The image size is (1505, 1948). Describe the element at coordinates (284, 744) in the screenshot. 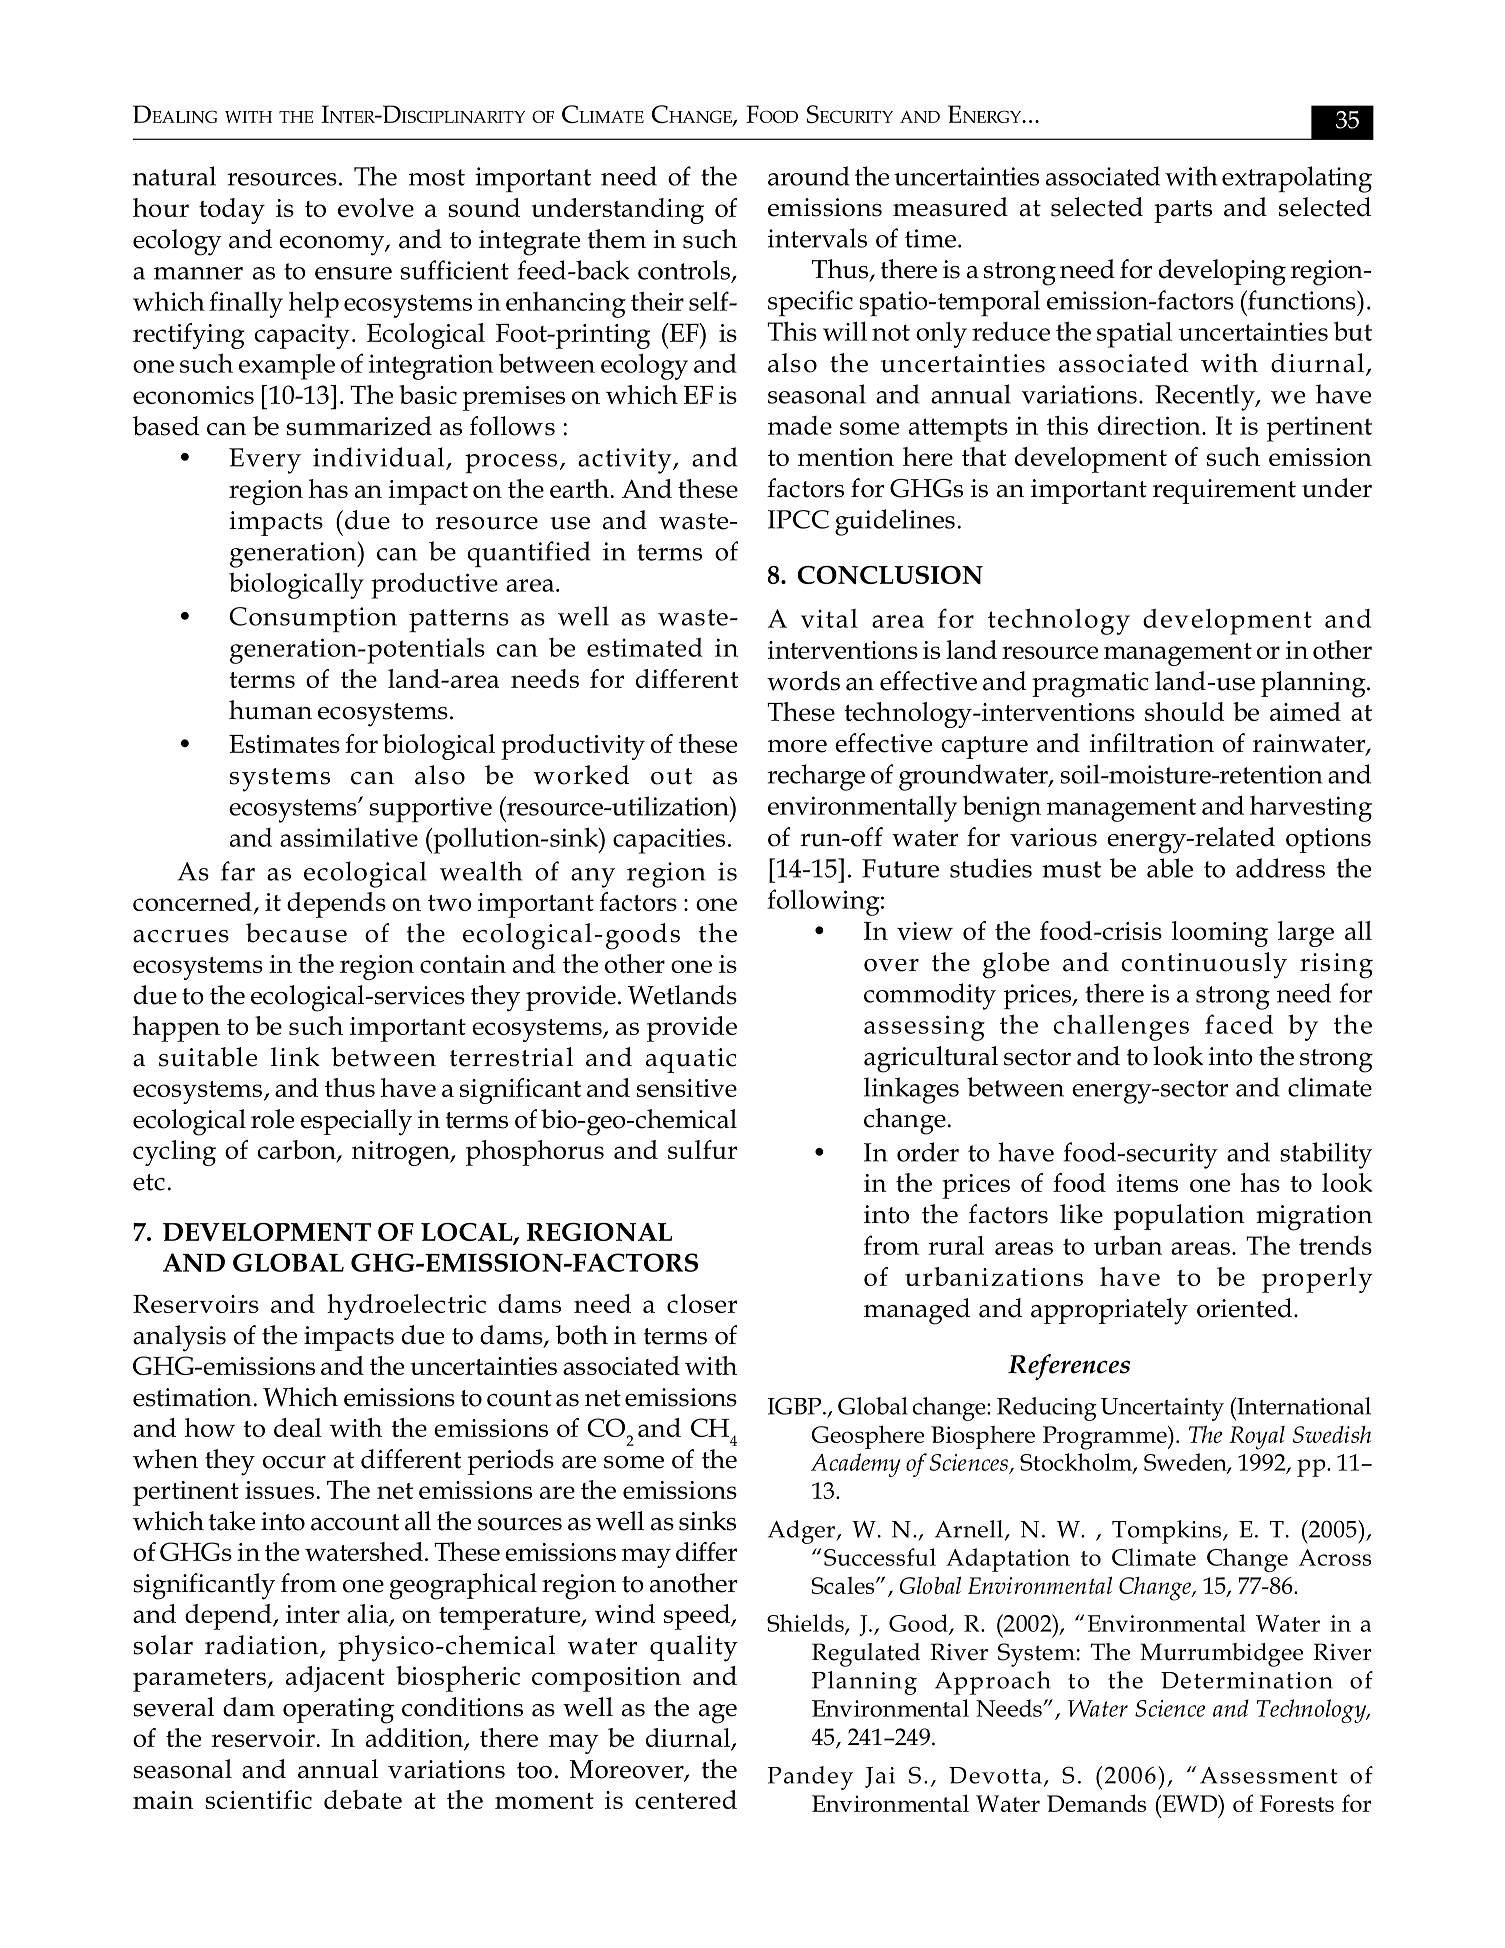

I see `Estimates` at that location.
